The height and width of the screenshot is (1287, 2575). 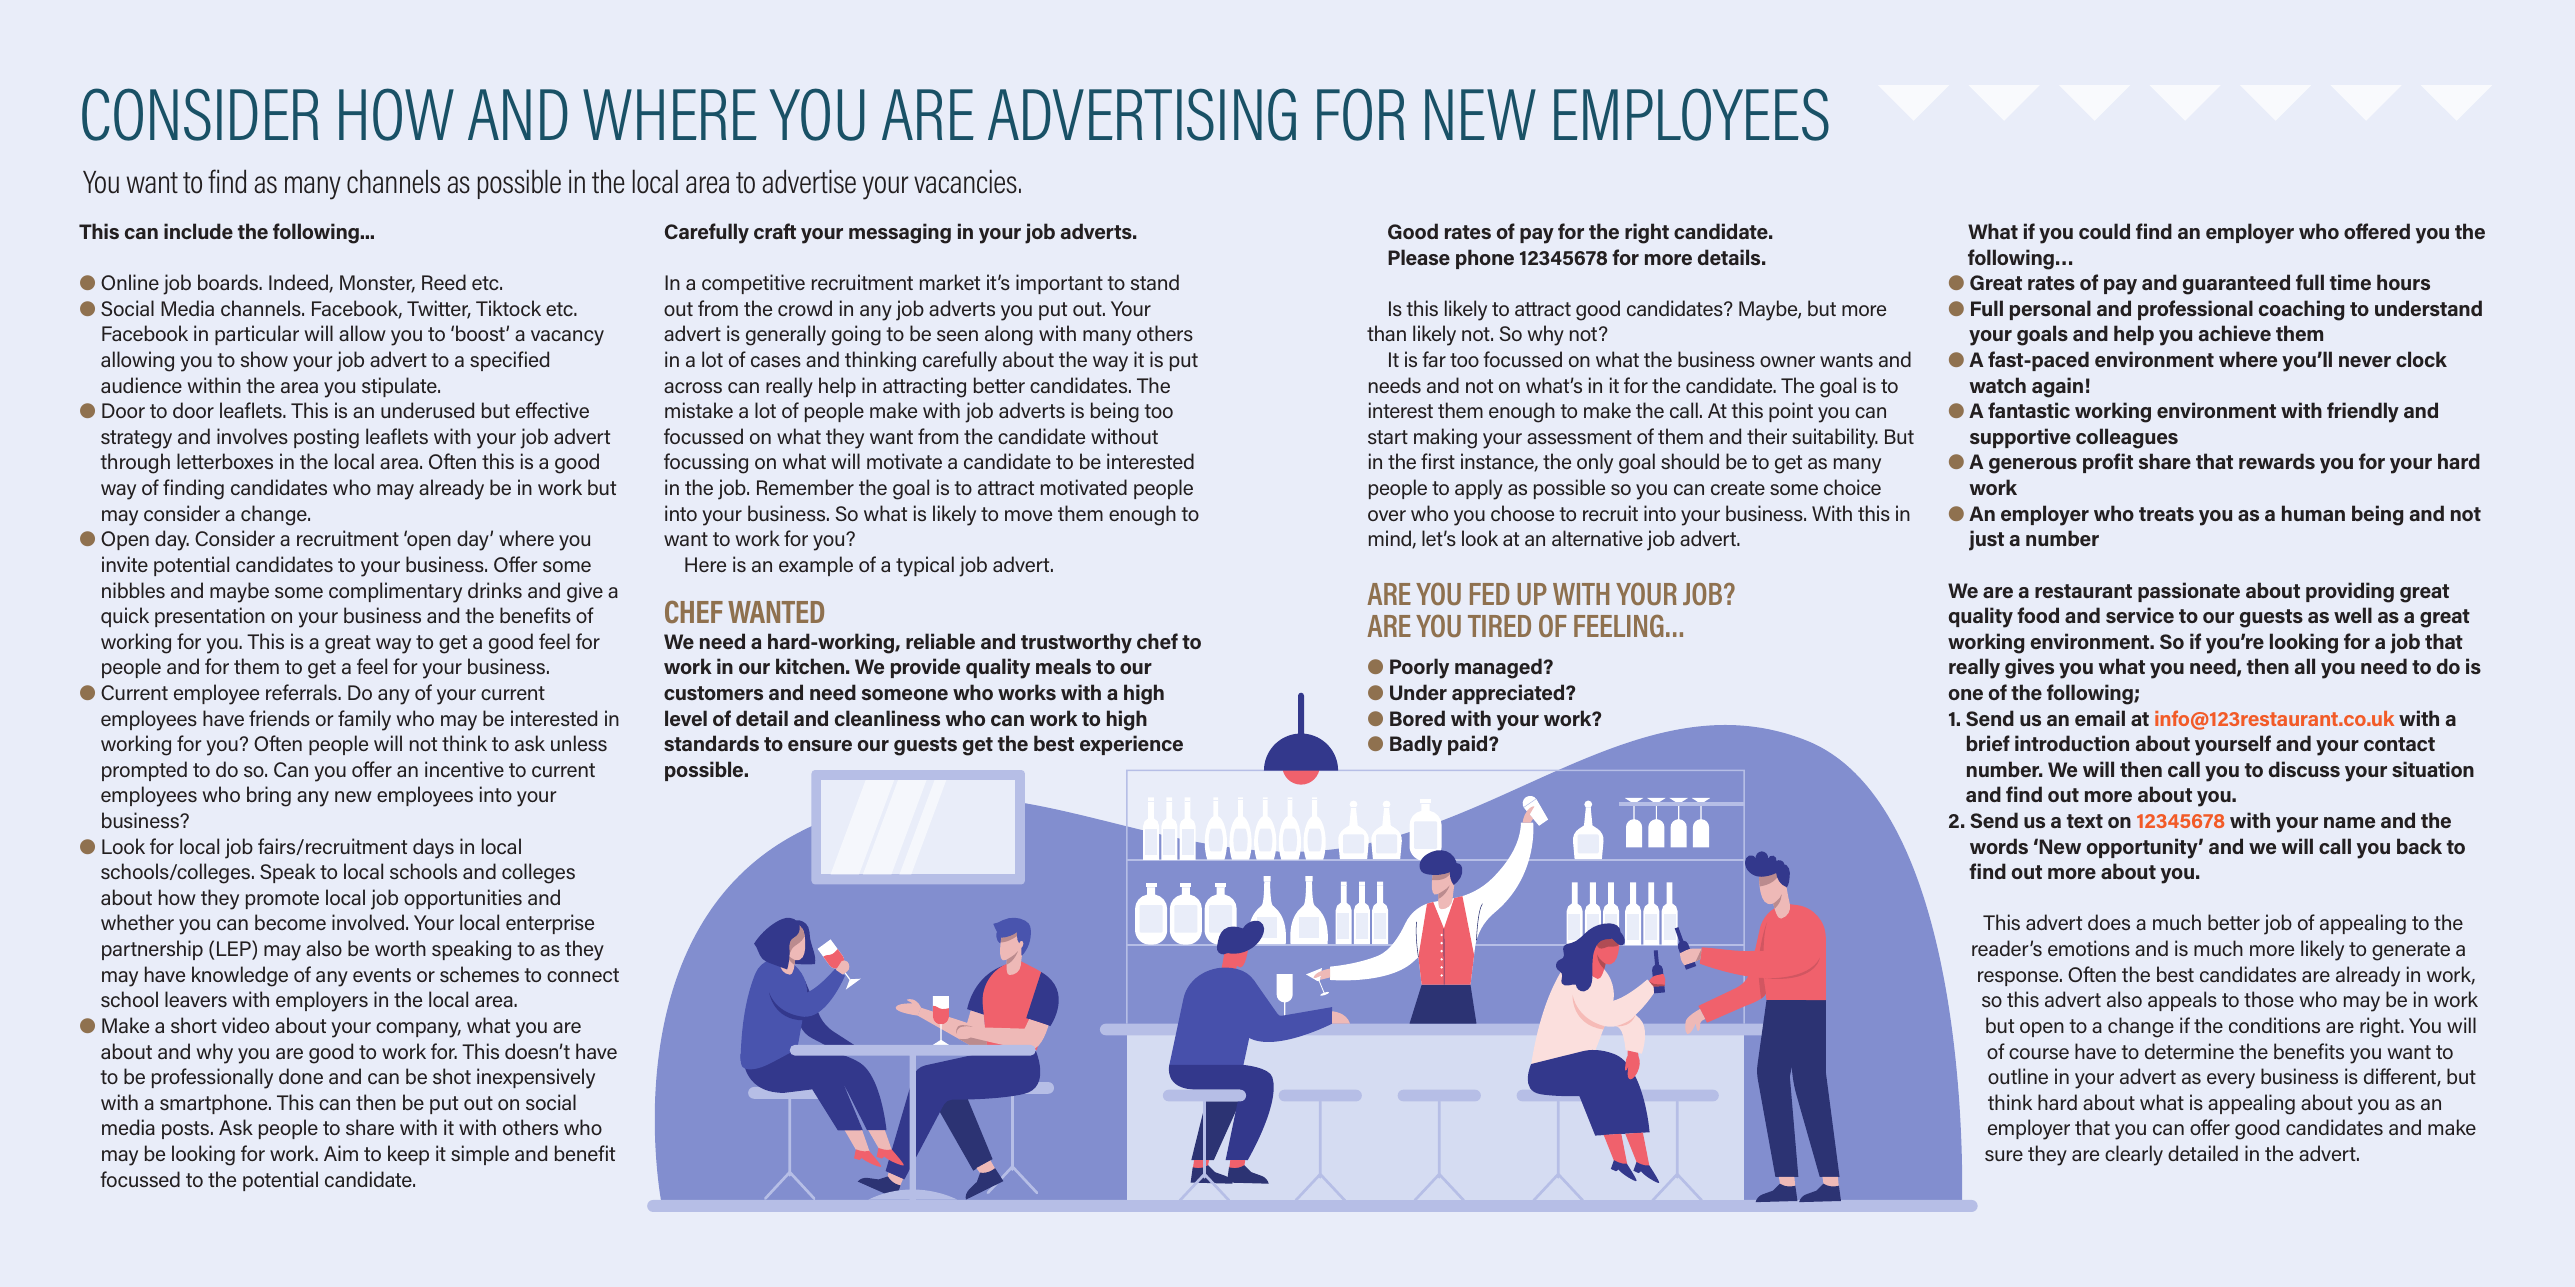 What do you see at coordinates (1419, 257) in the screenshot?
I see `Please` at bounding box center [1419, 257].
